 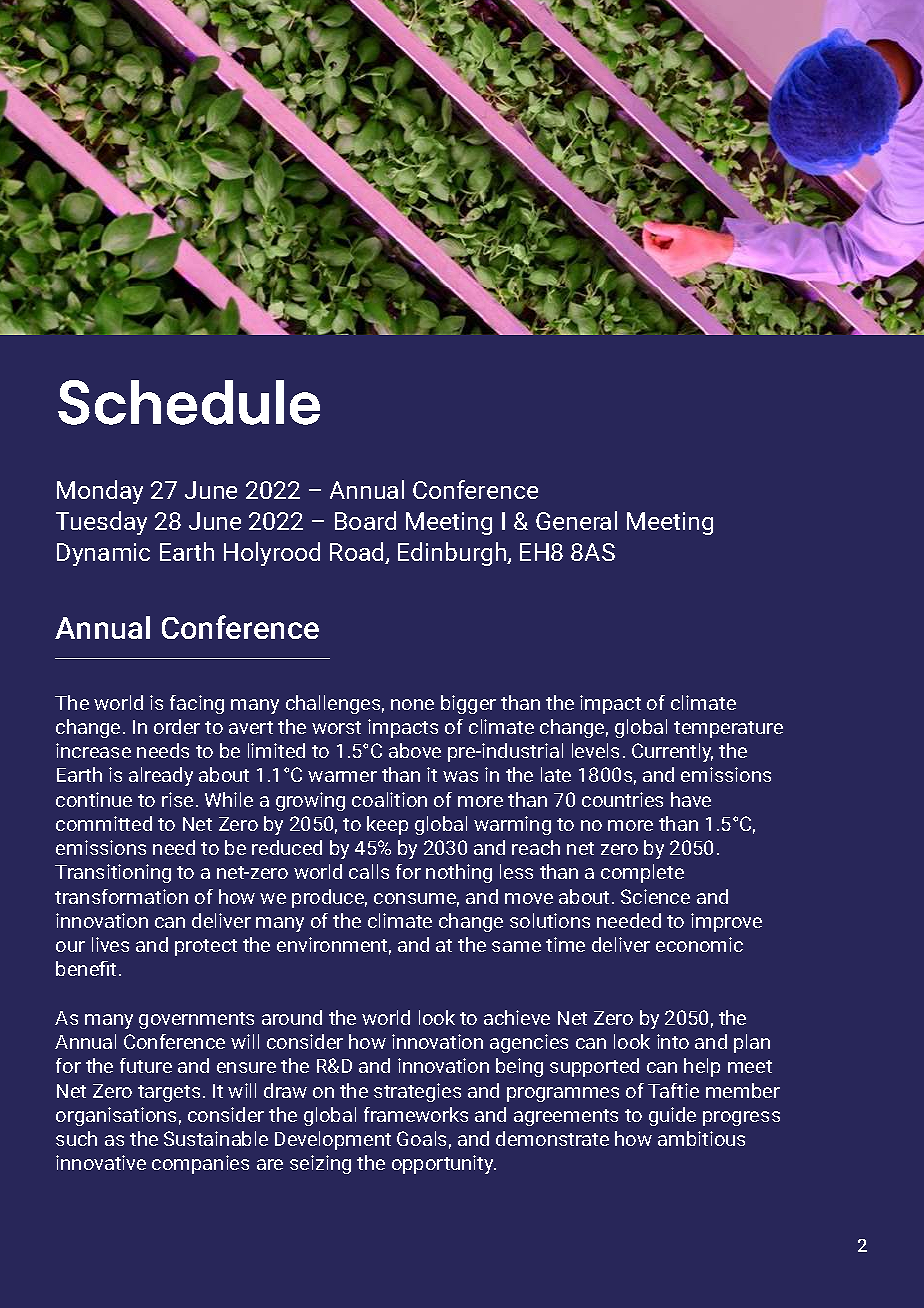 What do you see at coordinates (200, 1164) in the screenshot?
I see `companies` at bounding box center [200, 1164].
